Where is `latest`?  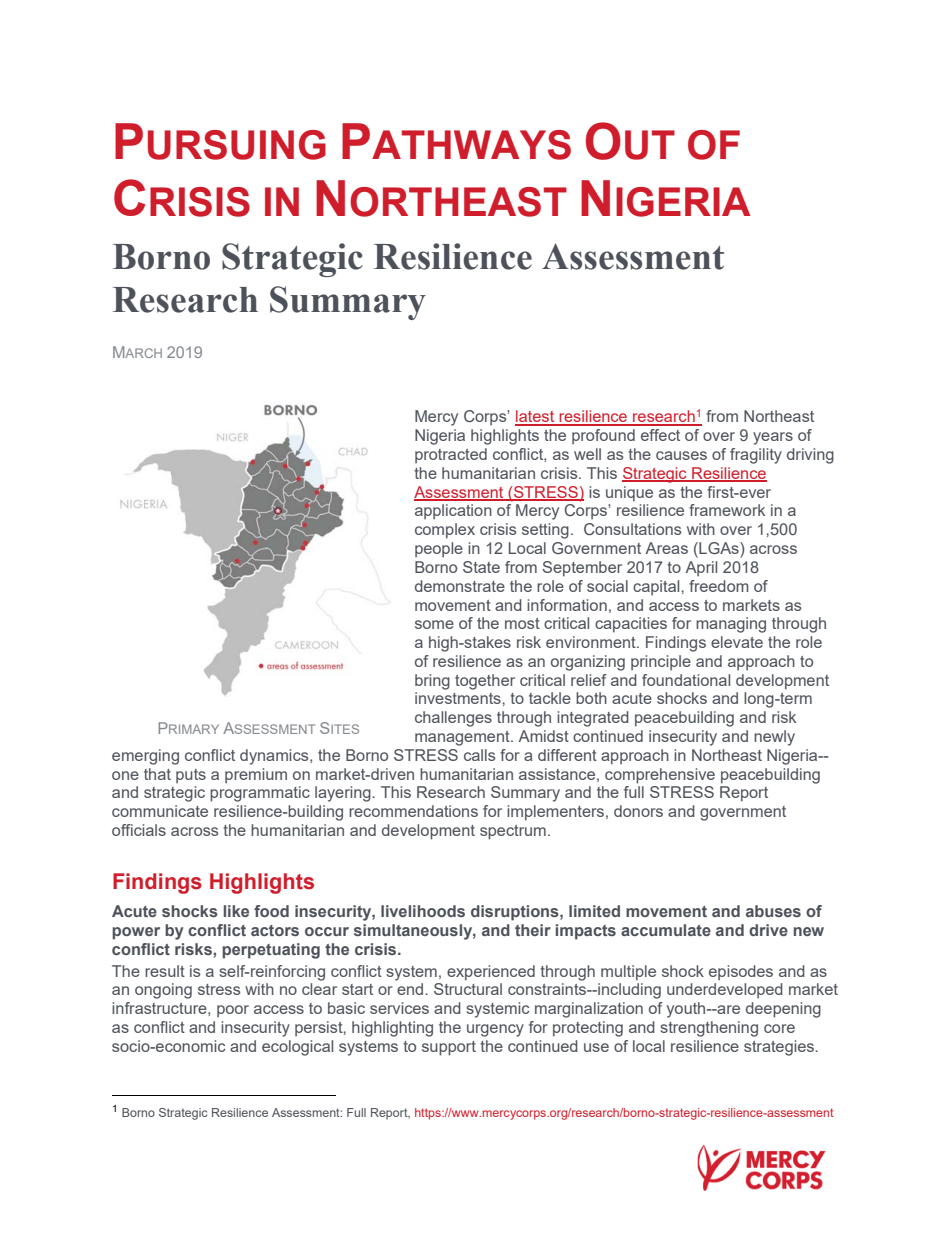
latest is located at coordinates (536, 417).
